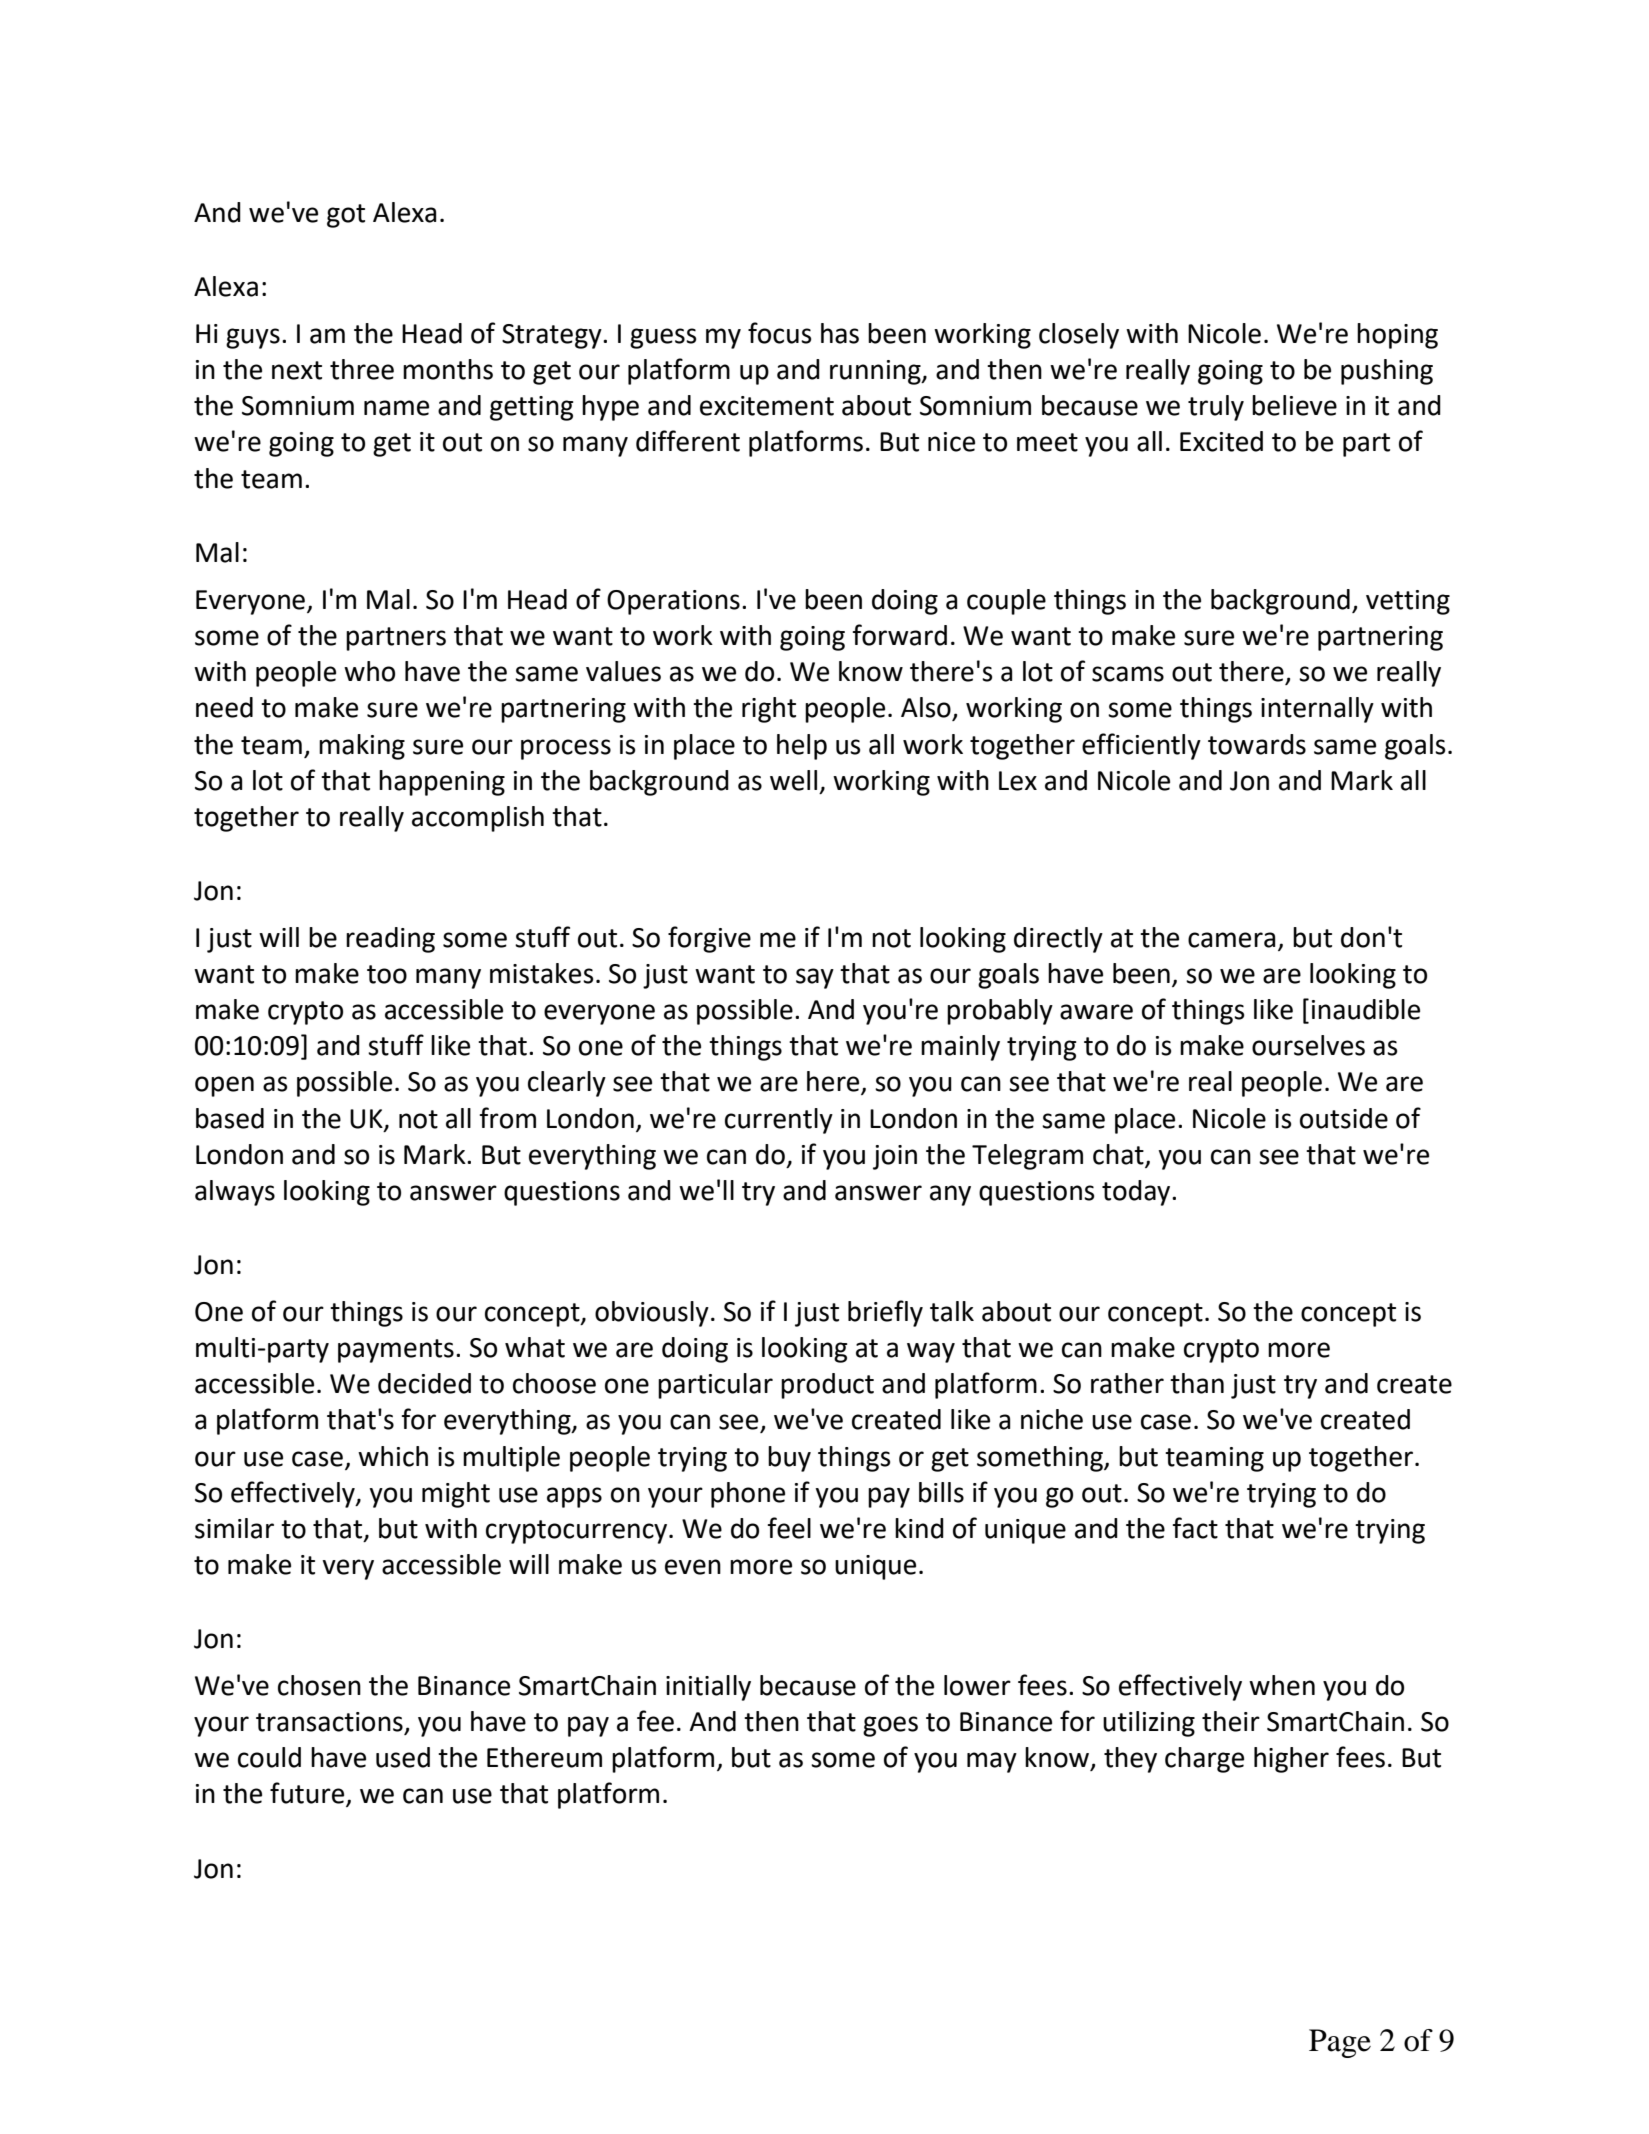  Describe the element at coordinates (779, 1121) in the screenshot. I see `currently` at that location.
